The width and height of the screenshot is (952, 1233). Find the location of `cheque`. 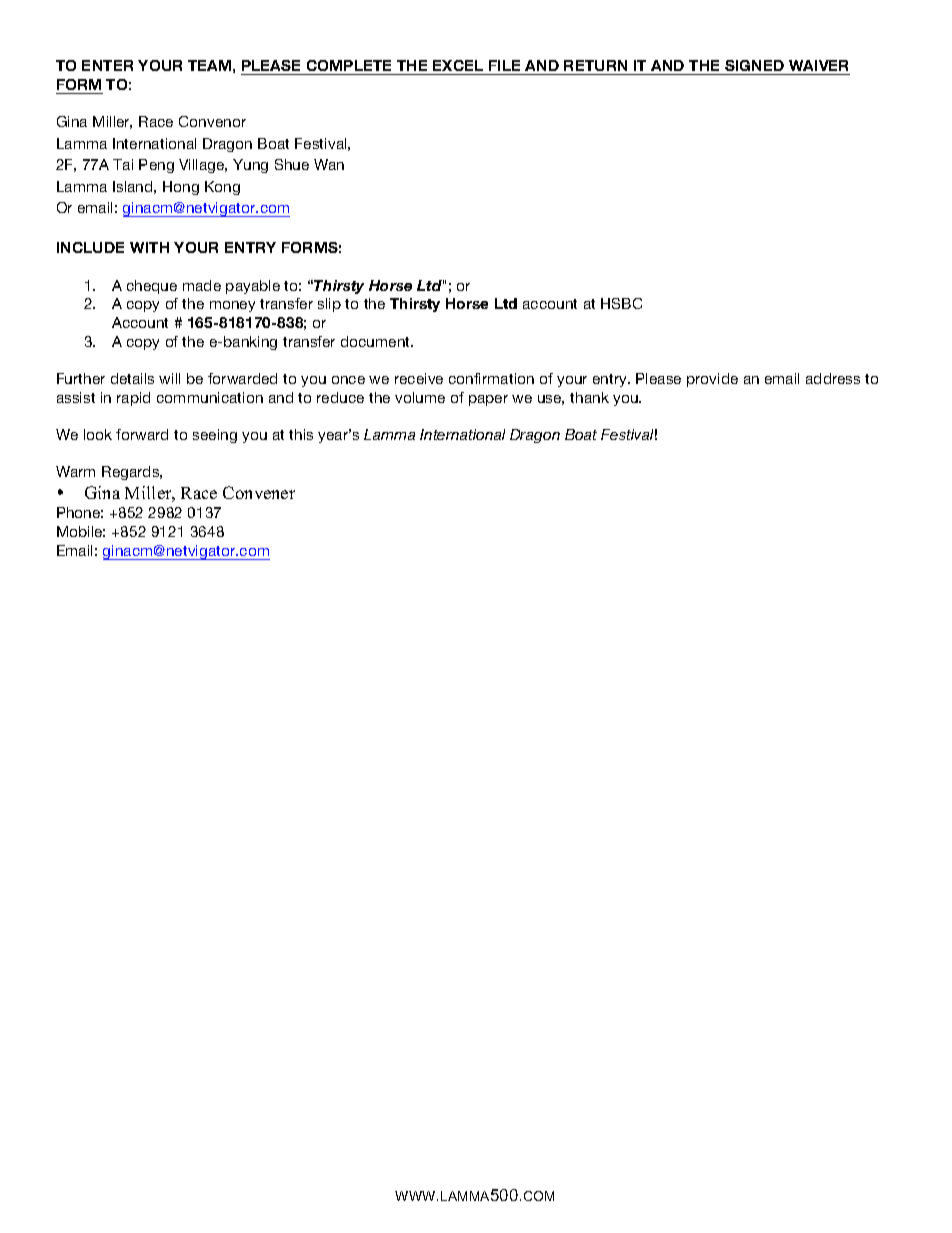

cheque is located at coordinates (152, 287).
